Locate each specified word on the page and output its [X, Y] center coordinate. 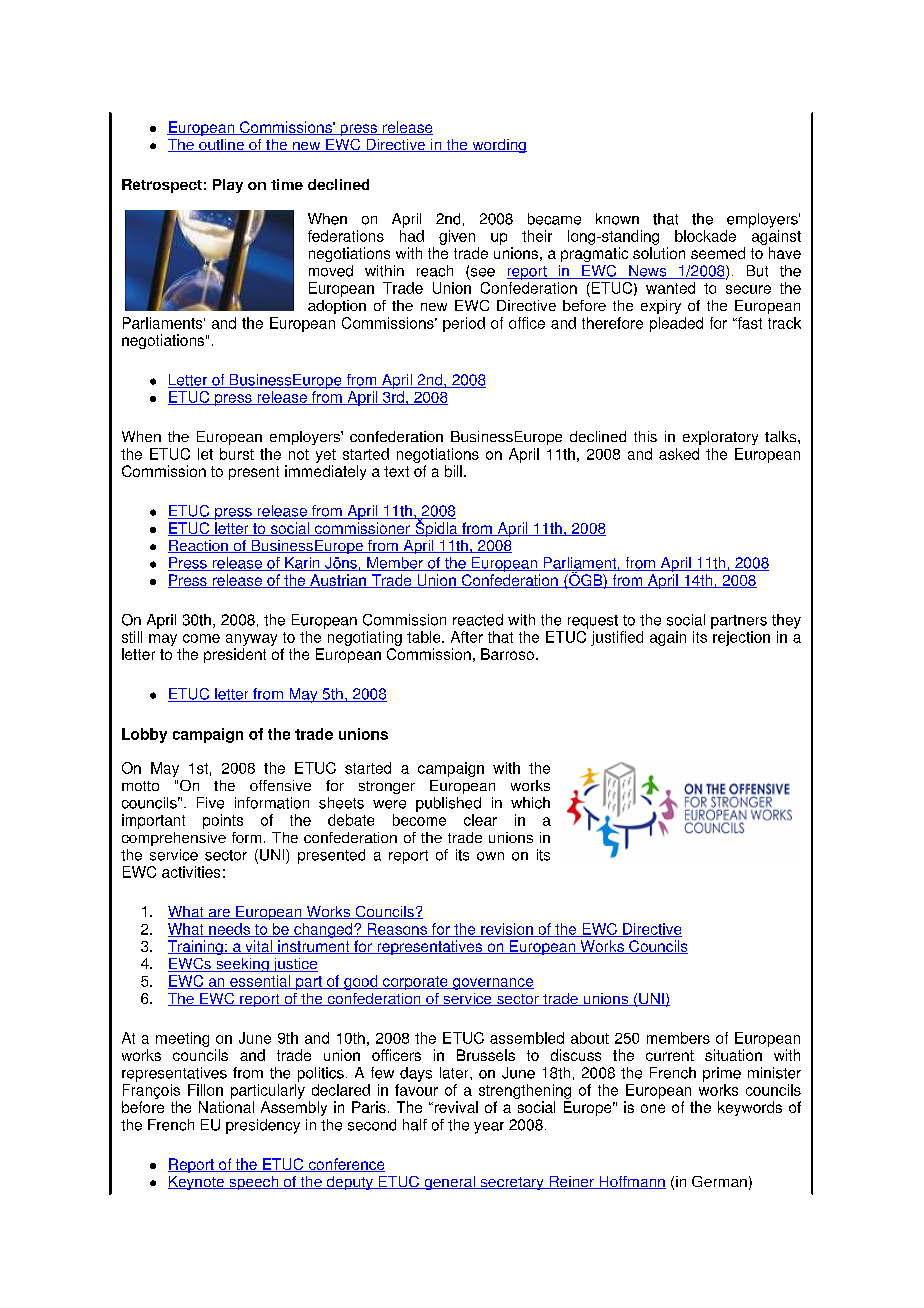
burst [237, 454]
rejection [741, 638]
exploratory [720, 438]
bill [453, 471]
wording [498, 146]
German [719, 1181]
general [449, 1183]
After [467, 637]
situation [733, 1055]
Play [228, 186]
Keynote [197, 1183]
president [235, 655]
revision [507, 930]
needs [229, 930]
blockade [705, 236]
